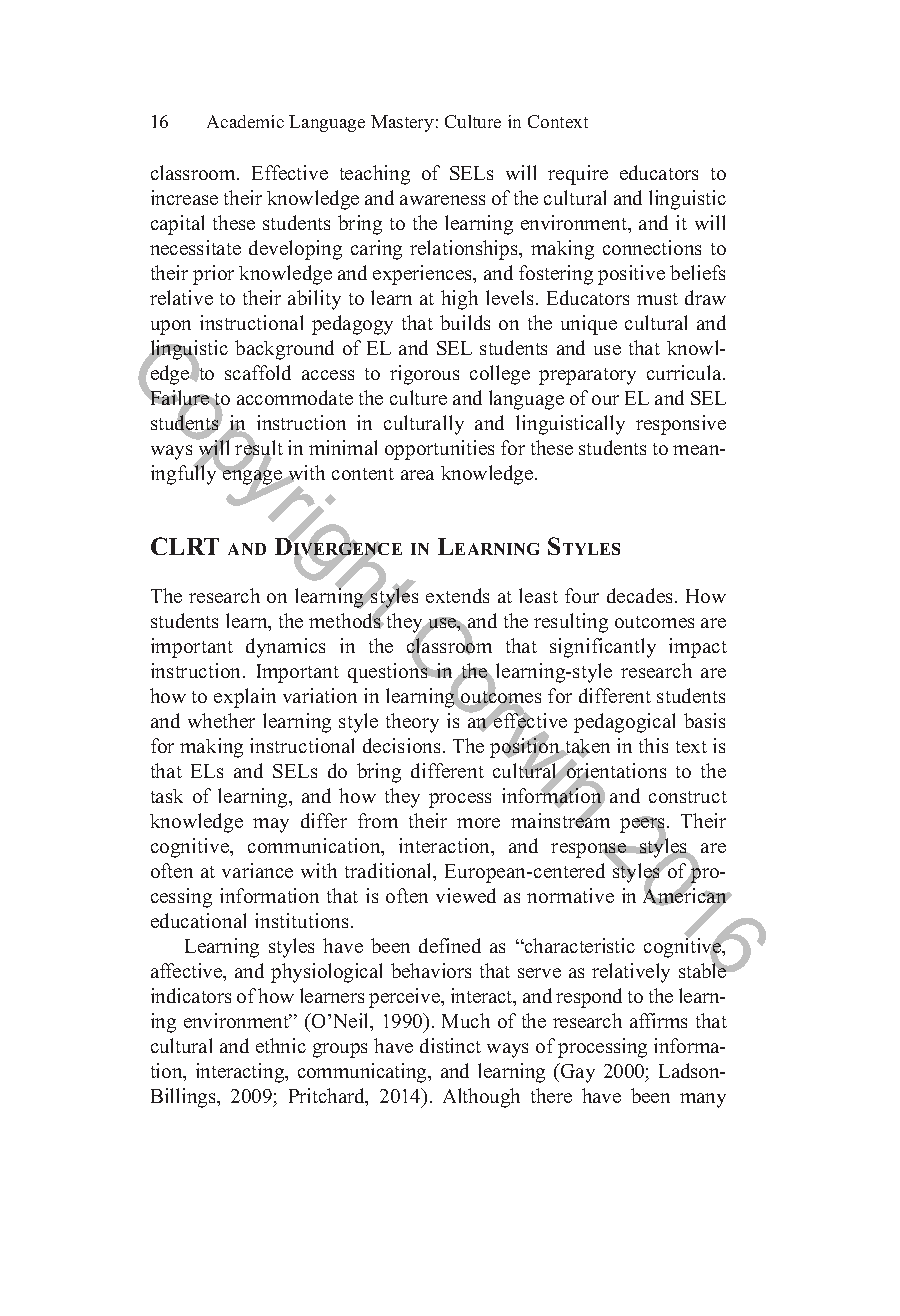 The image size is (900, 1316). What do you see at coordinates (295, 397) in the image?
I see `accommodate` at bounding box center [295, 397].
